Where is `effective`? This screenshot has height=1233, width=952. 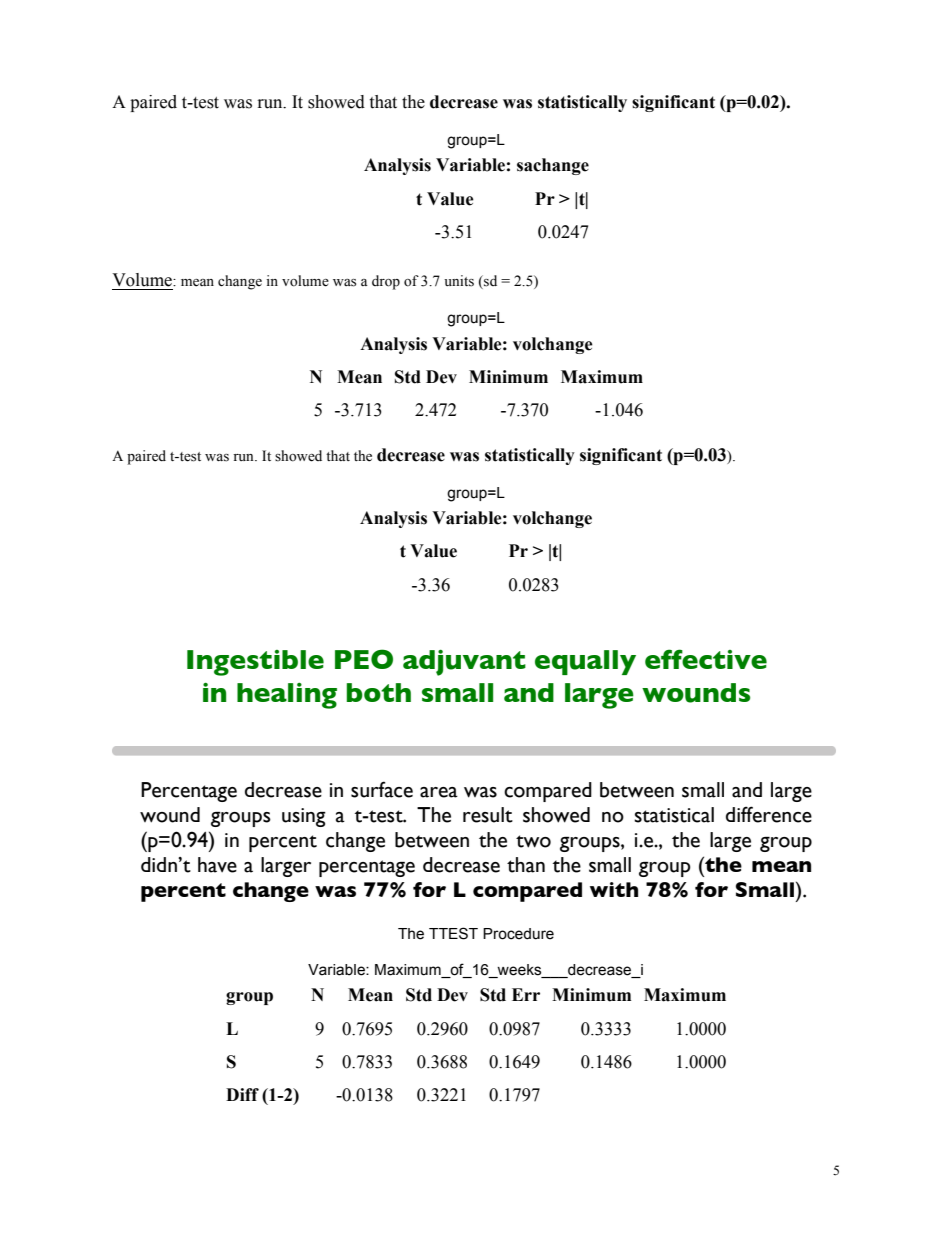 effective is located at coordinates (706, 659).
